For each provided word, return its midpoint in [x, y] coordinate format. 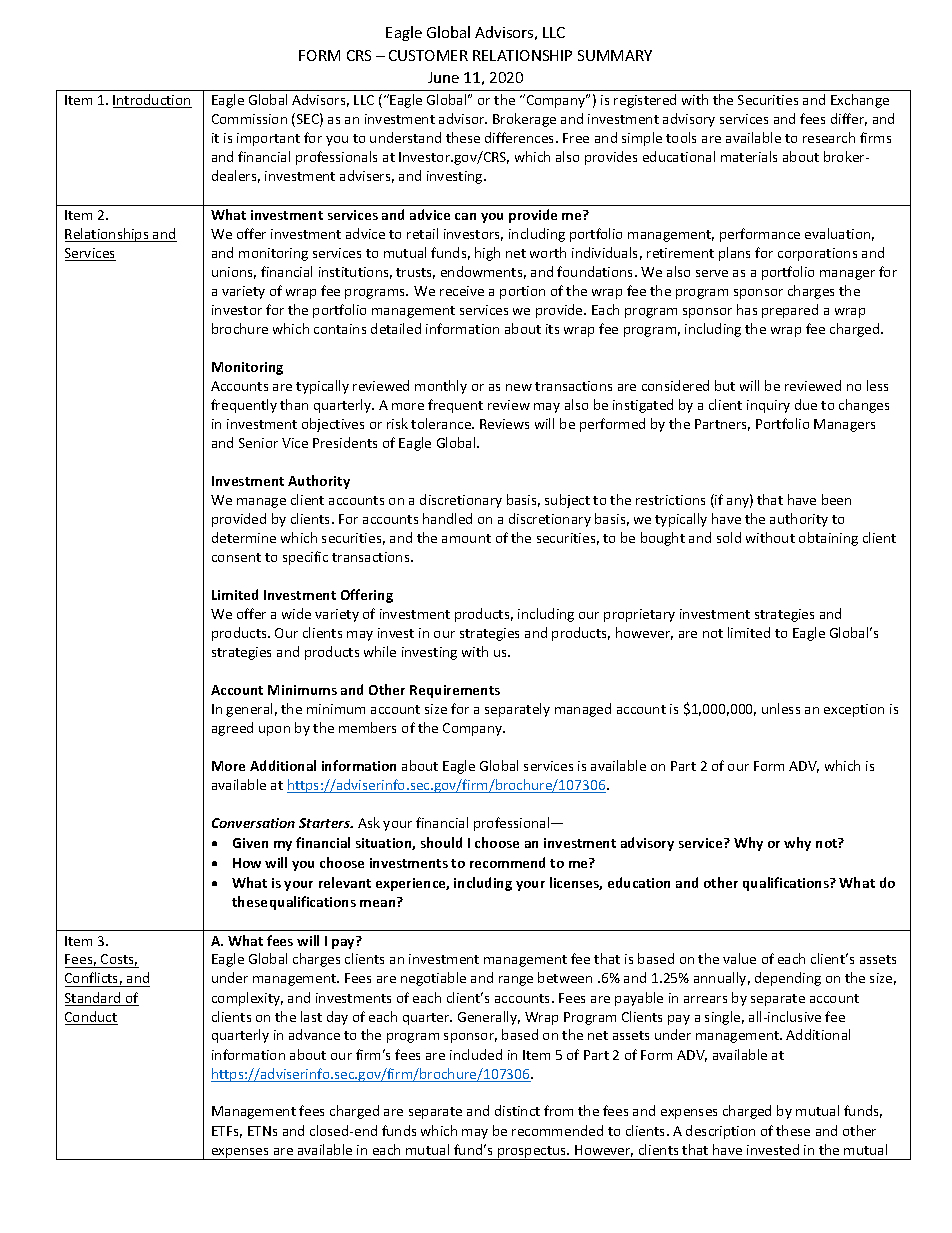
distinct [517, 1110]
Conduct [91, 1018]
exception [854, 710]
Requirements [455, 691]
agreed [232, 729]
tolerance [442, 423]
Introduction [152, 101]
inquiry [768, 406]
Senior [258, 443]
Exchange [860, 101]
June [443, 77]
